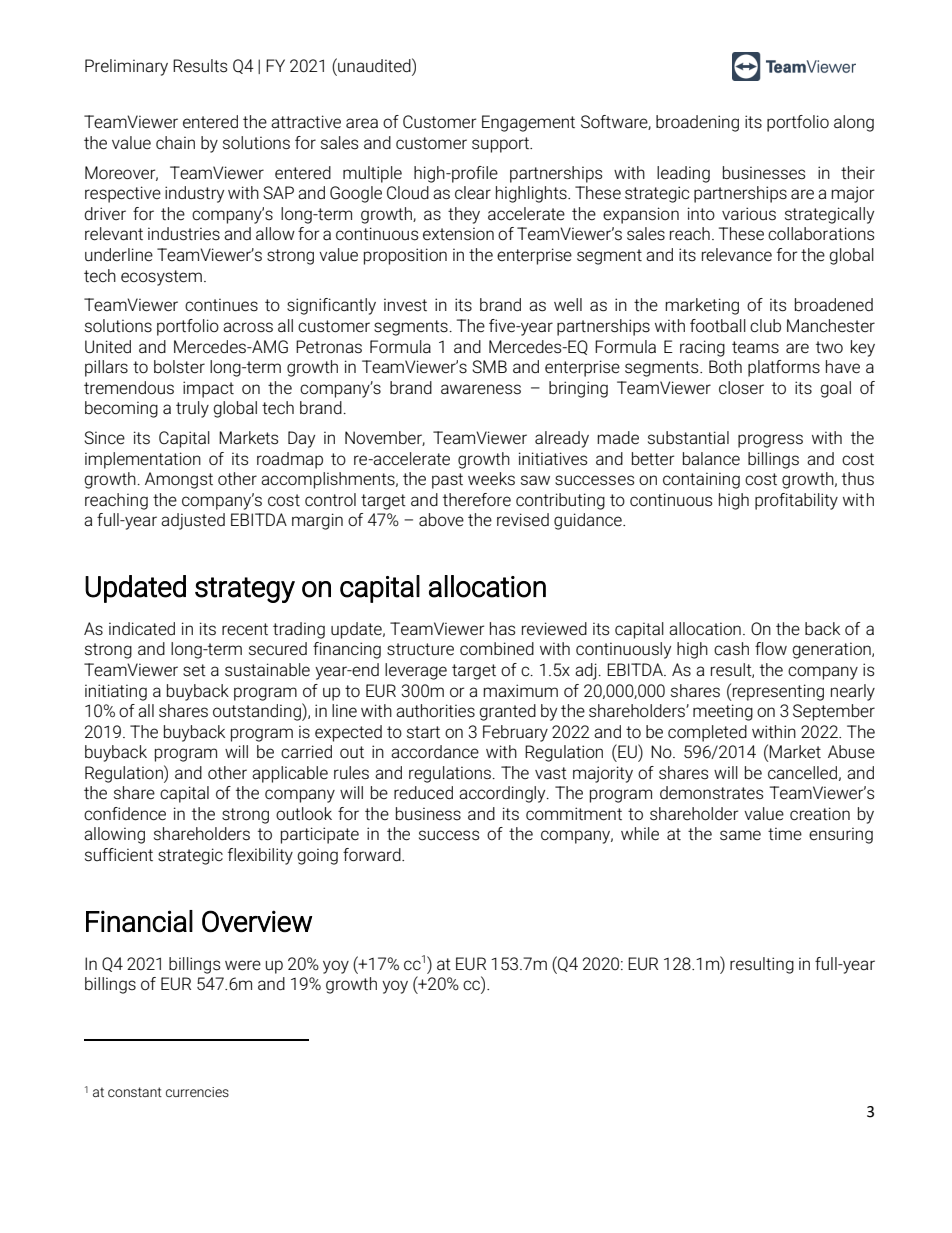 This page has width=952, height=1233. What do you see at coordinates (765, 326) in the page?
I see `club` at bounding box center [765, 326].
